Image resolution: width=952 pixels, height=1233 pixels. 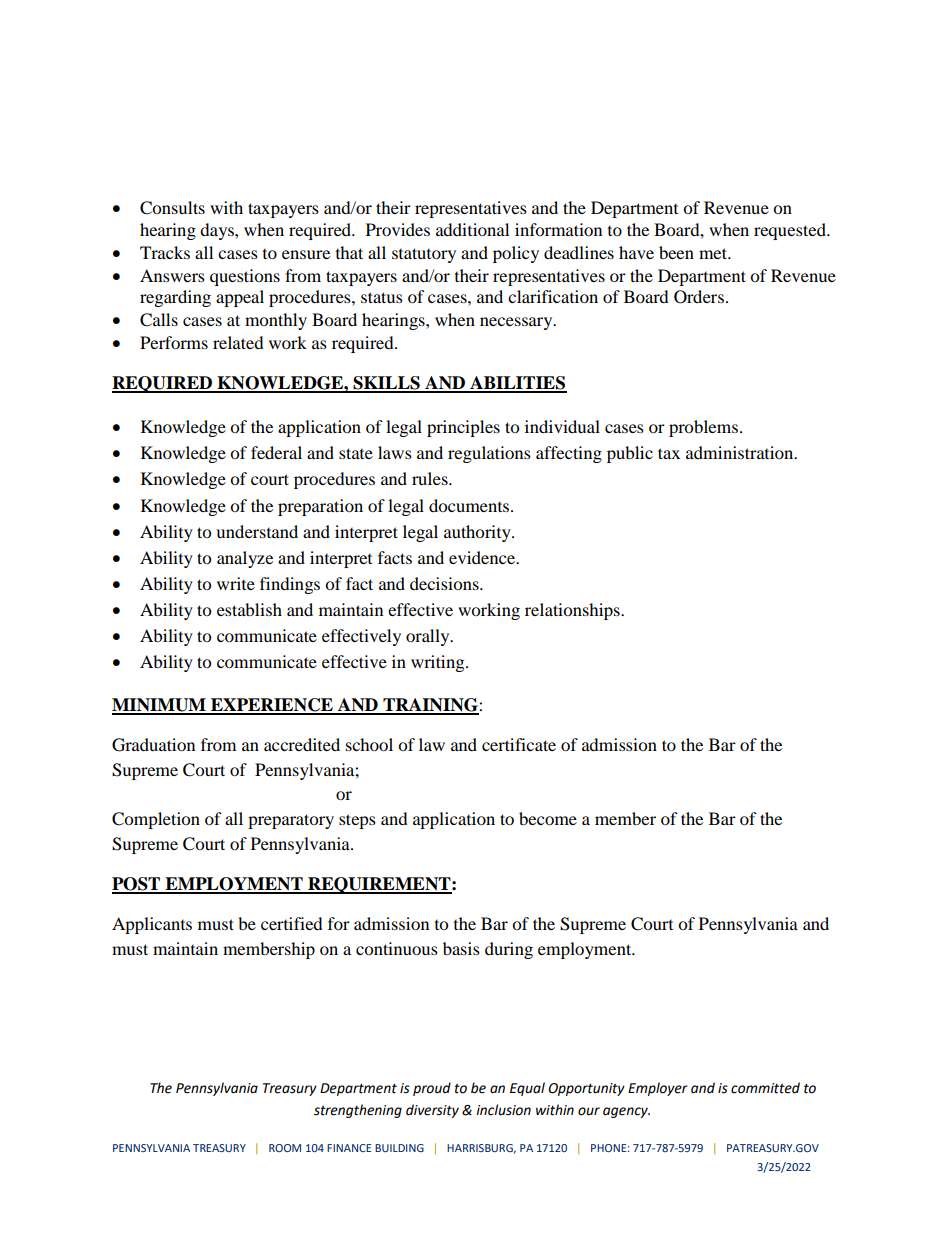 What do you see at coordinates (741, 452) in the page?
I see `administration` at bounding box center [741, 452].
